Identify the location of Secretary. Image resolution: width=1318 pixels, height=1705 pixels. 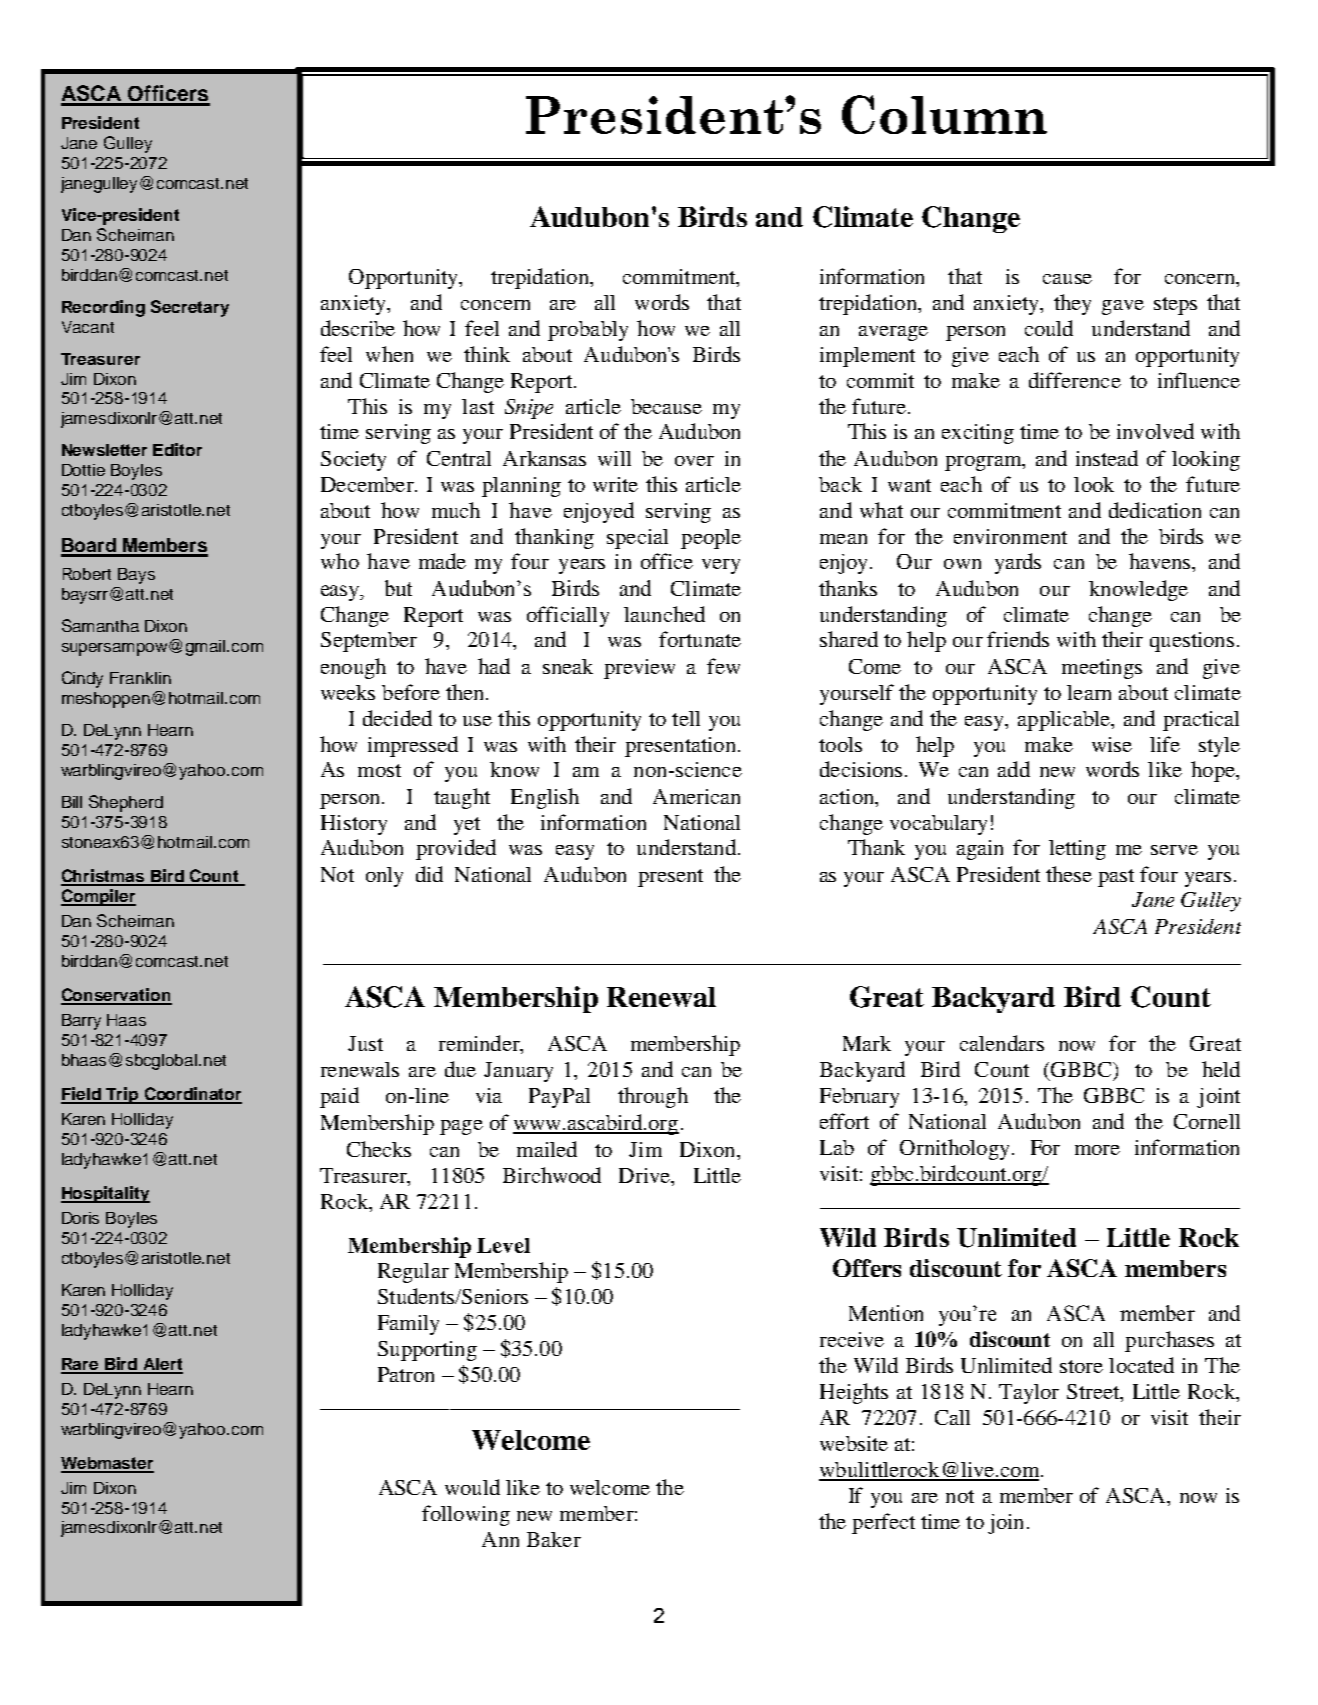
(190, 308).
